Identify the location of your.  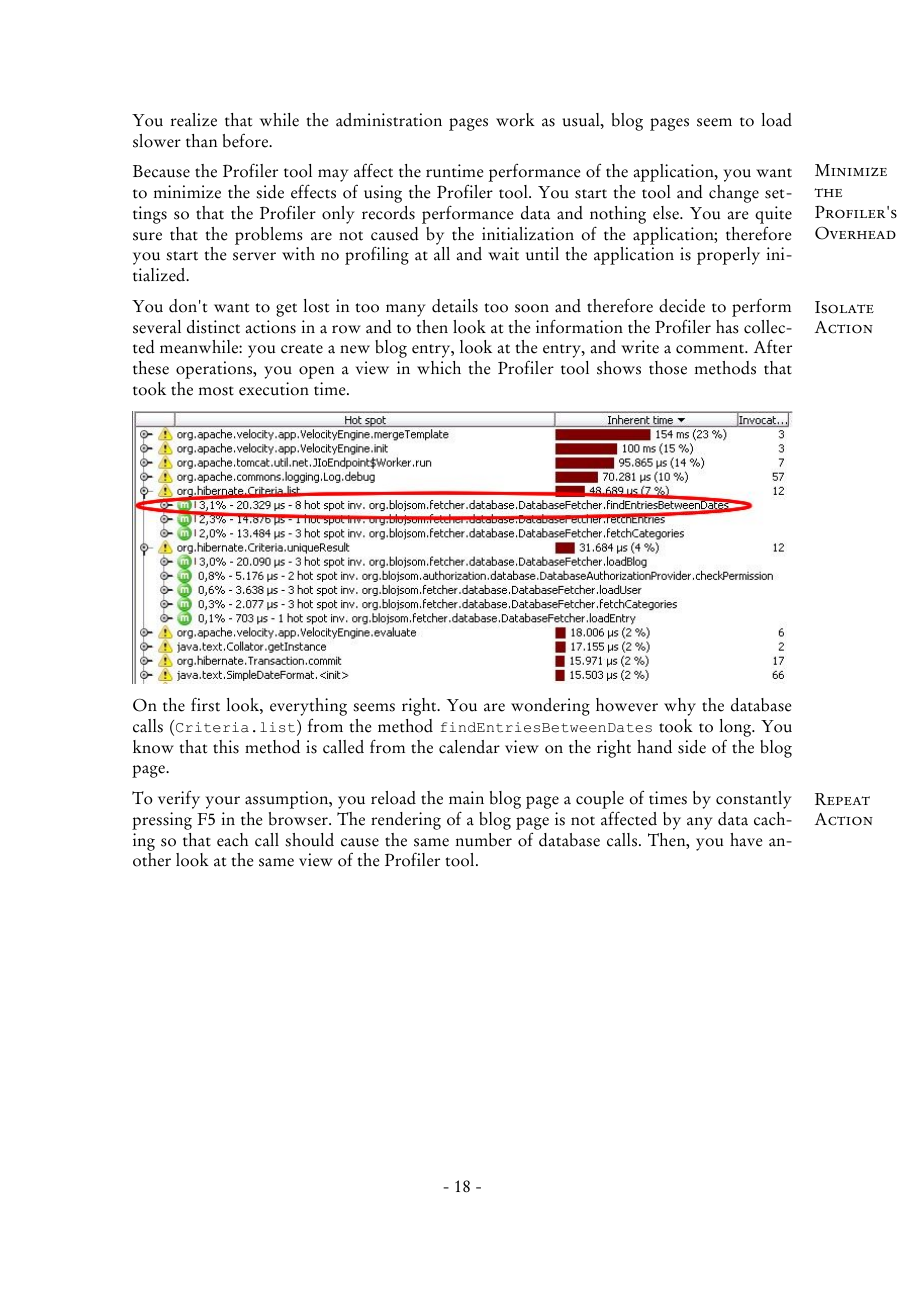
(222, 802).
